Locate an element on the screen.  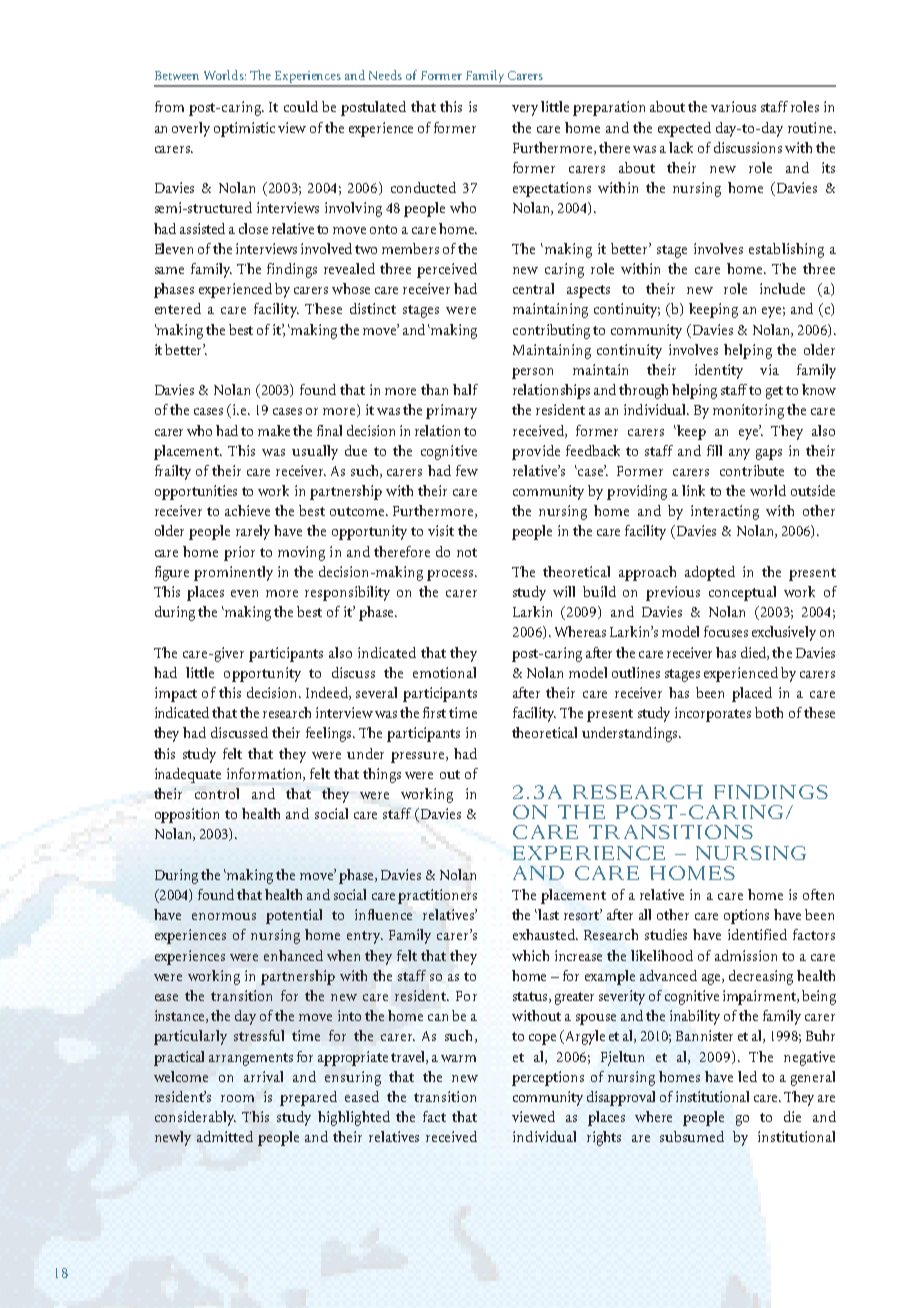
various is located at coordinates (733, 106).
